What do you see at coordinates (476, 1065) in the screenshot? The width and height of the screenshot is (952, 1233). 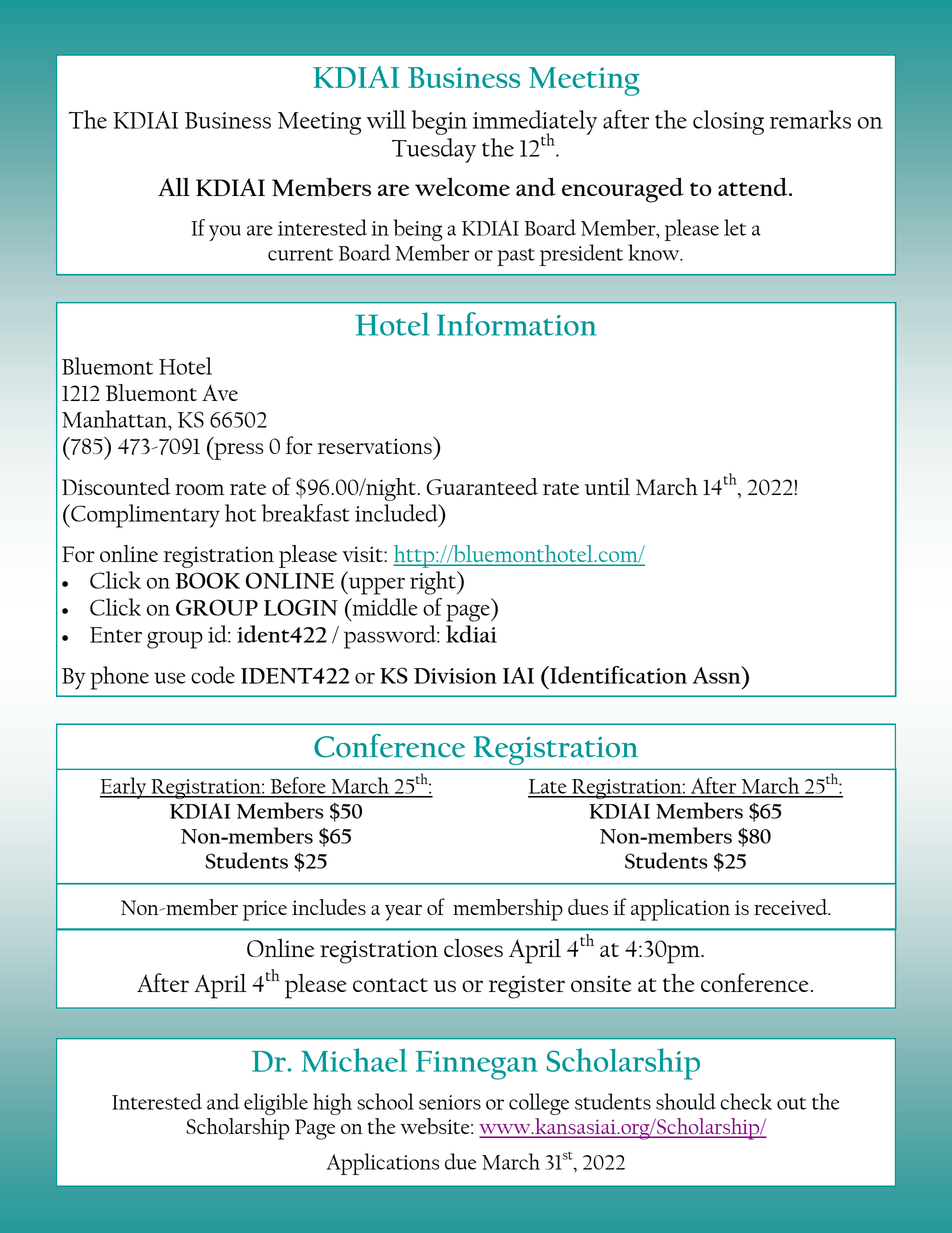 I see `Finnegan` at bounding box center [476, 1065].
